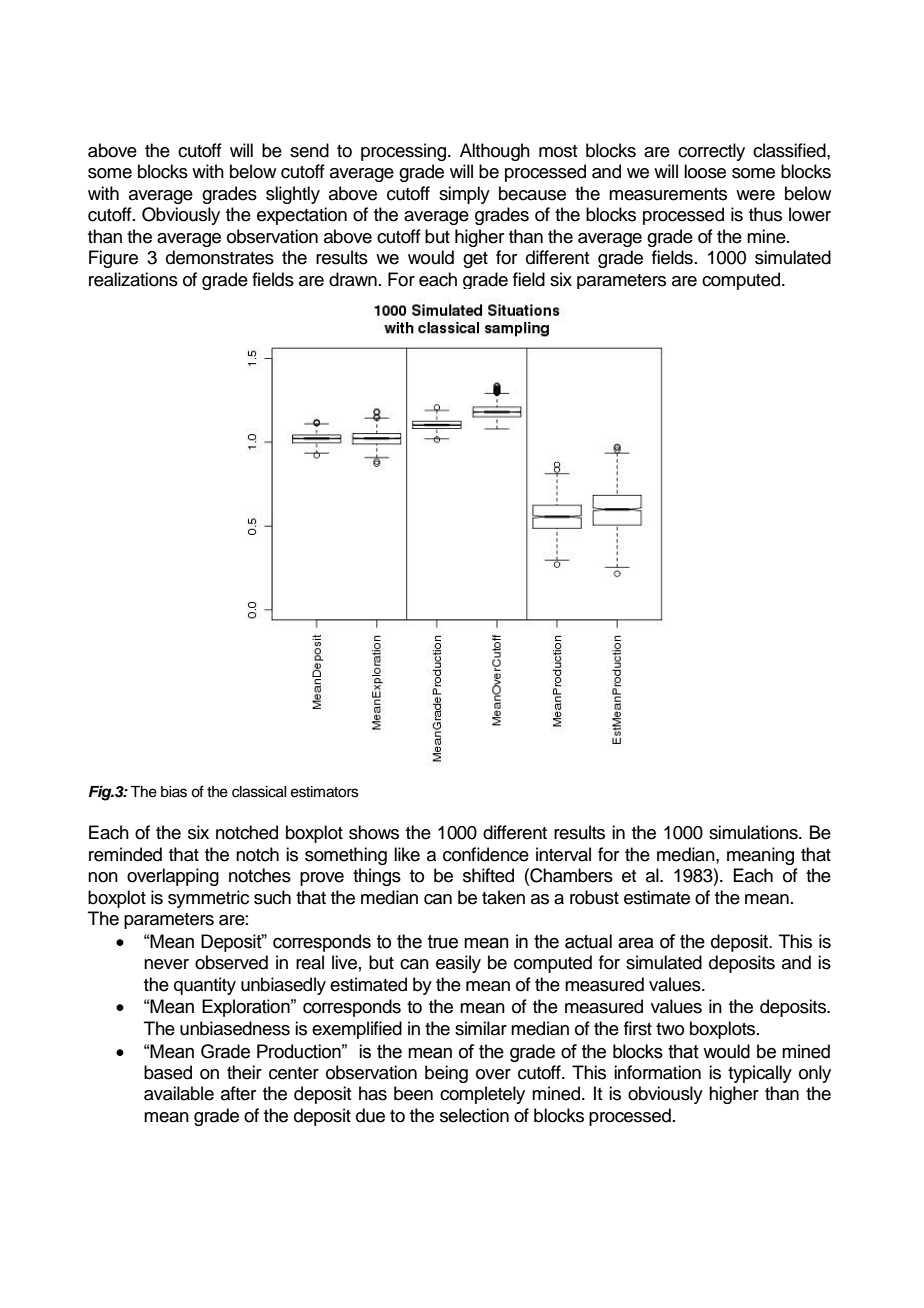 Image resolution: width=924 pixels, height=1308 pixels. Describe the element at coordinates (325, 792) in the page. I see `estimators` at that location.
